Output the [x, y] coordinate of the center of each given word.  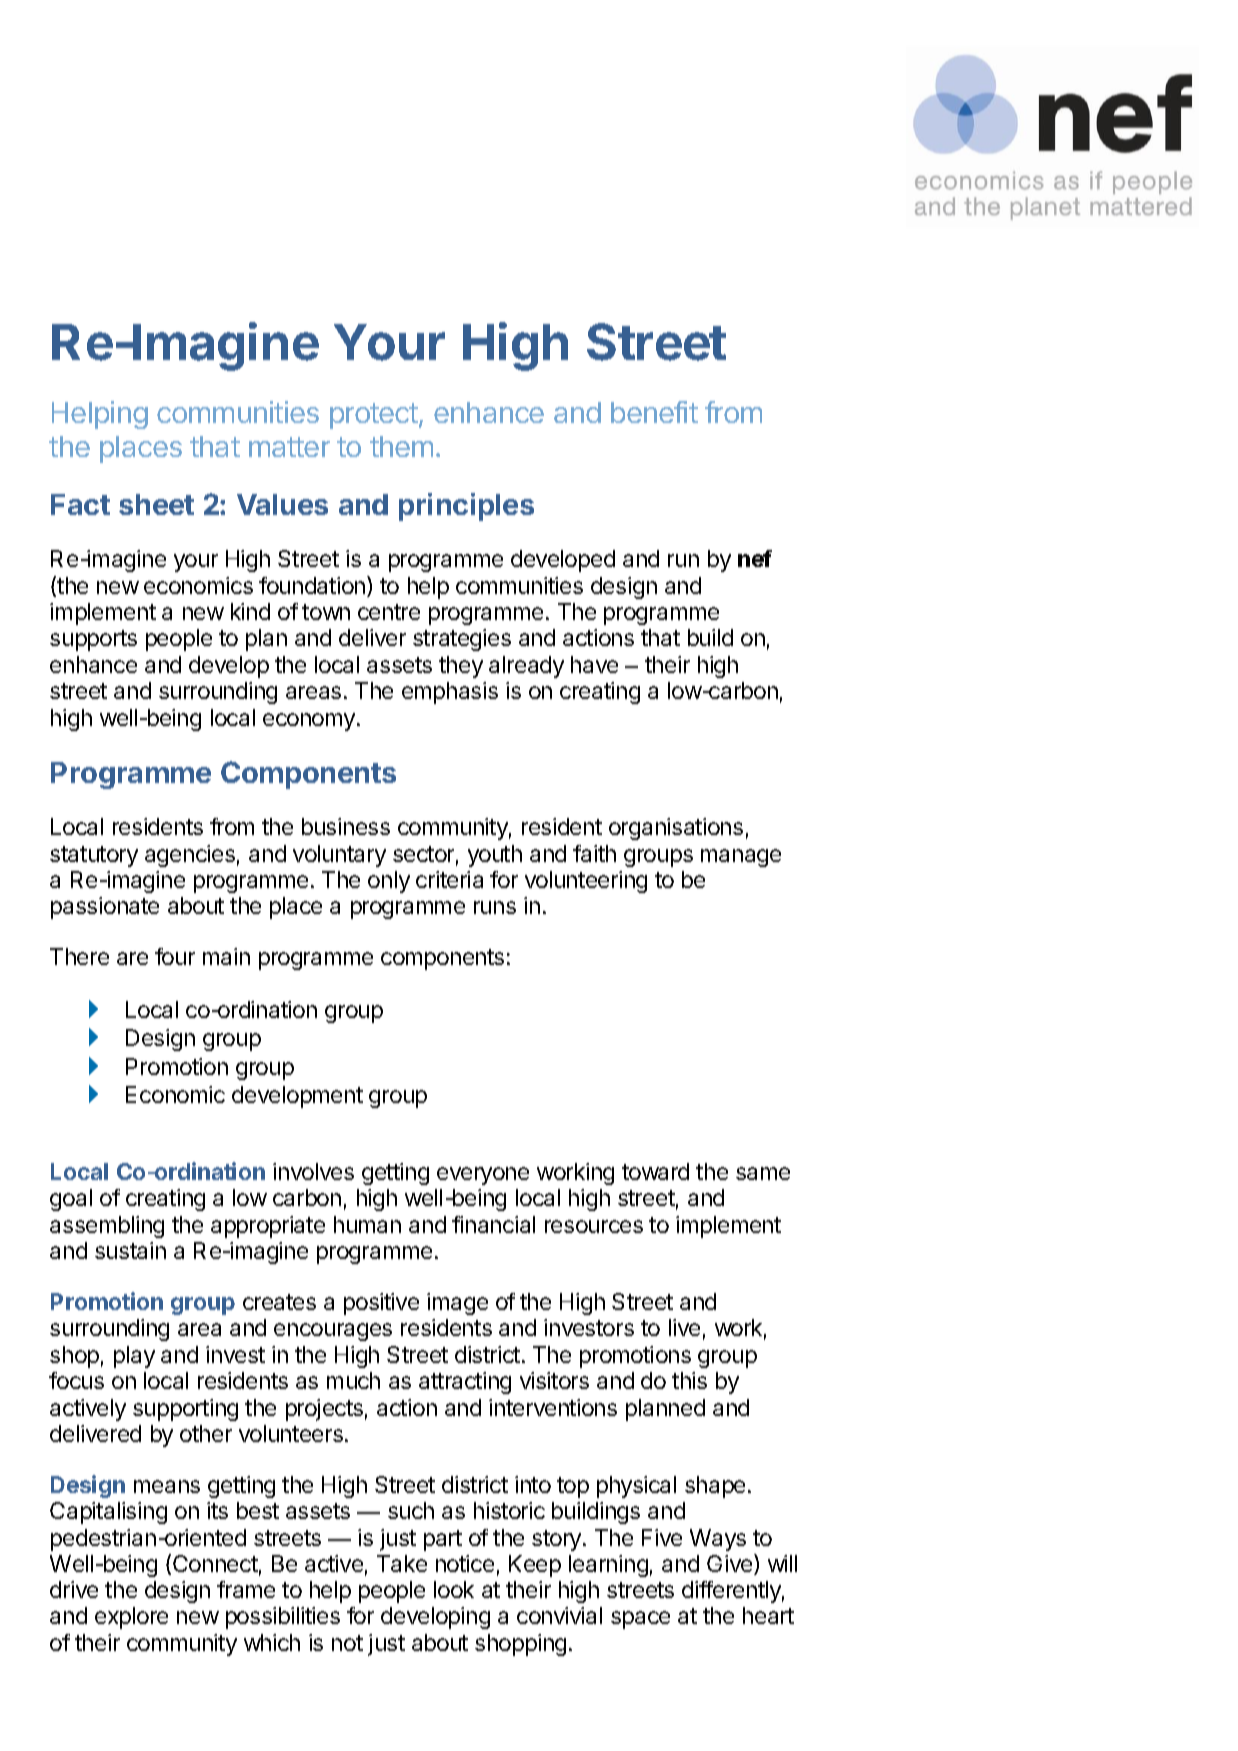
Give [731, 1564]
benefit [654, 412]
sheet [156, 504]
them [401, 446]
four [175, 956]
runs [495, 907]
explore [131, 1618]
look [454, 1589]
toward [655, 1171]
